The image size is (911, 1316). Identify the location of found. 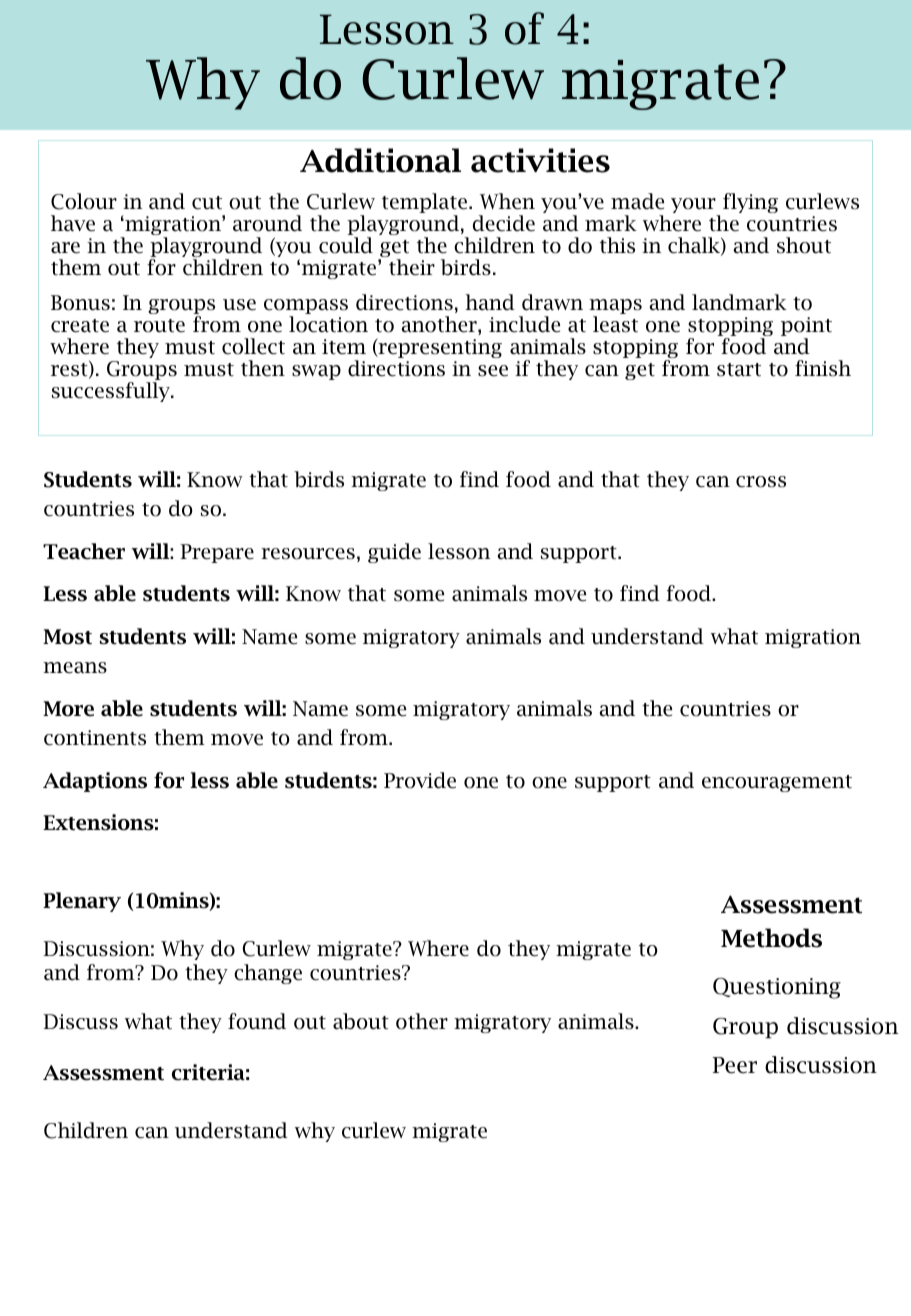
(257, 1021).
